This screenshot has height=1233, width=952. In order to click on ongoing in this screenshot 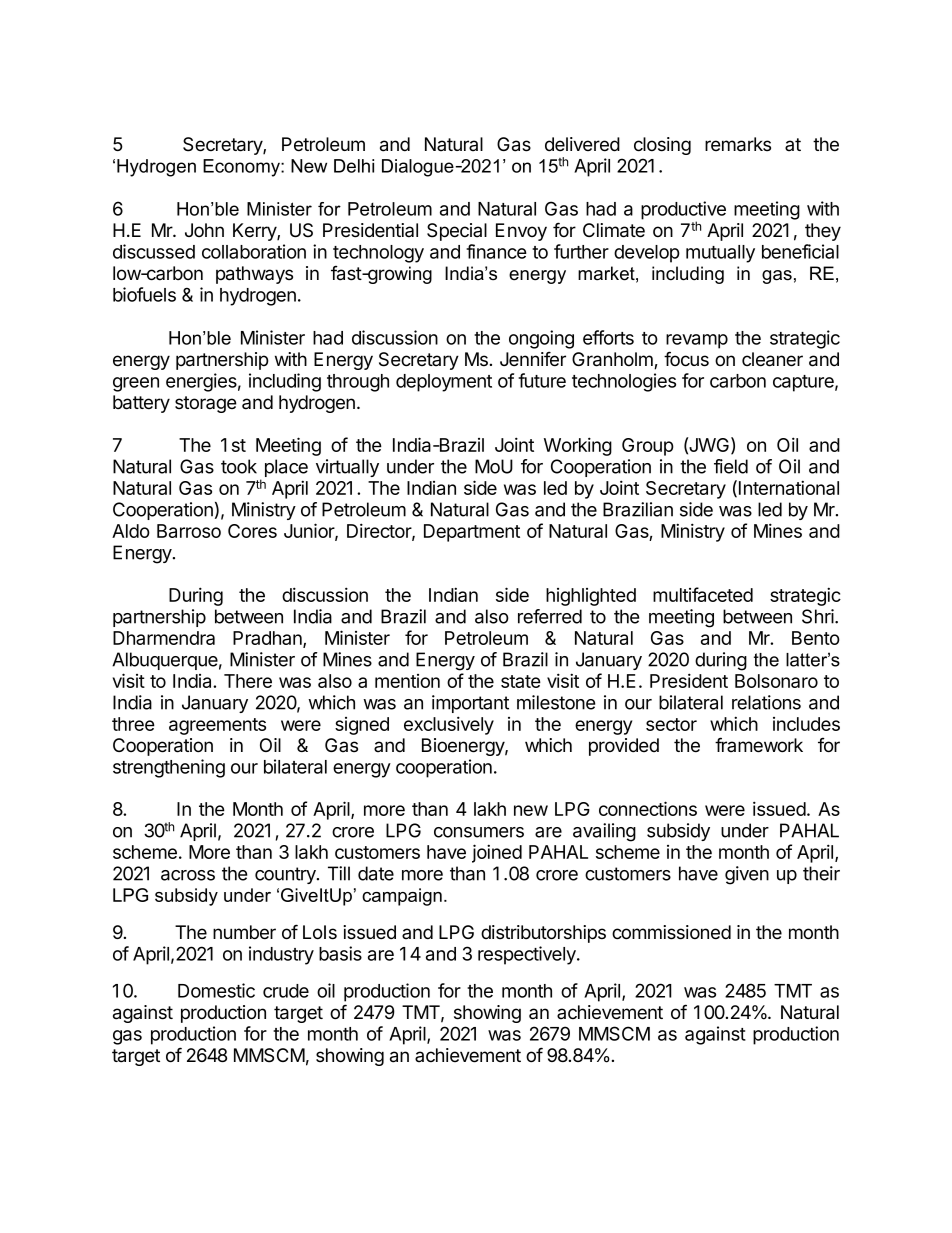, I will do `click(541, 339)`.
